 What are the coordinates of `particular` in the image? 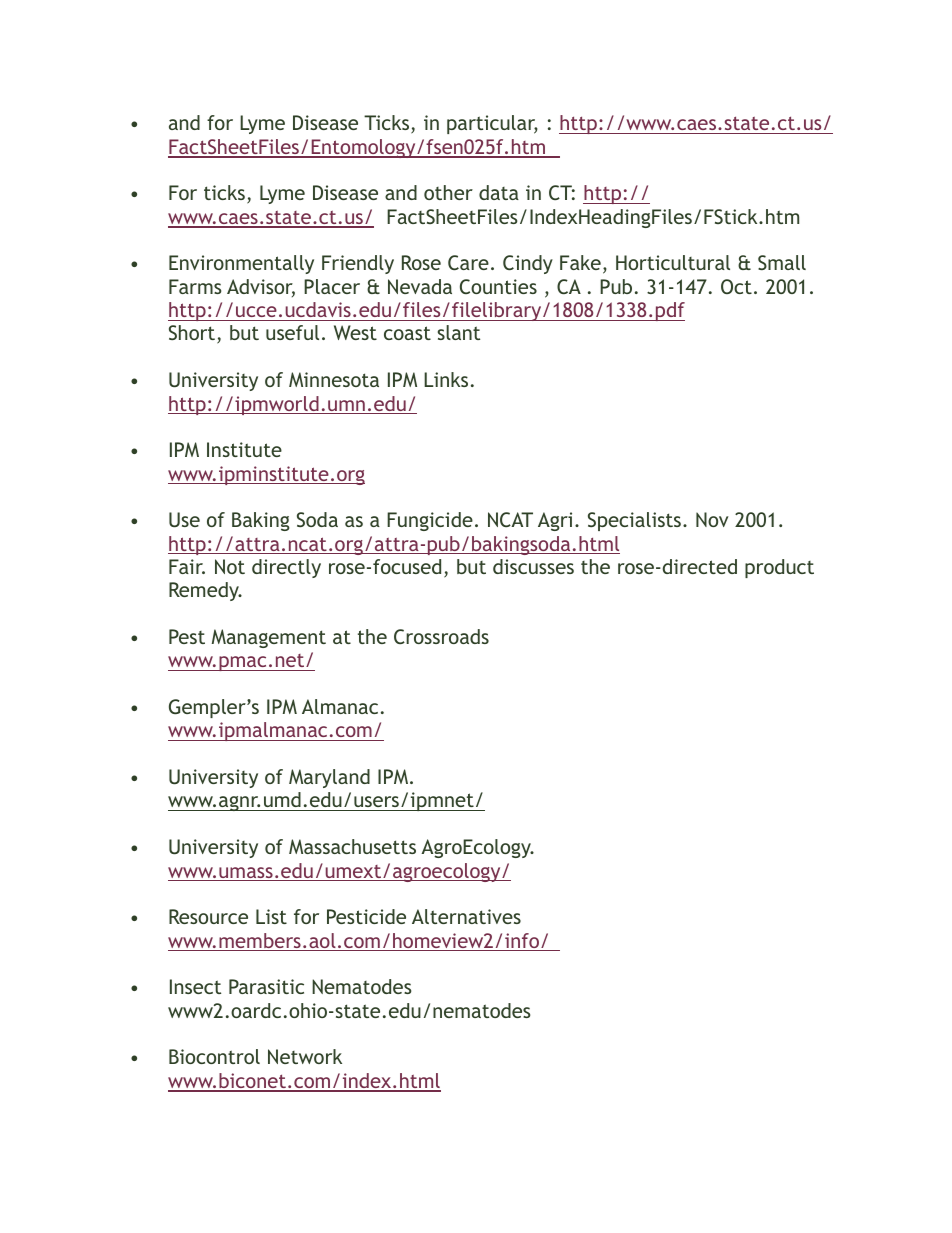 It's located at (492, 124).
